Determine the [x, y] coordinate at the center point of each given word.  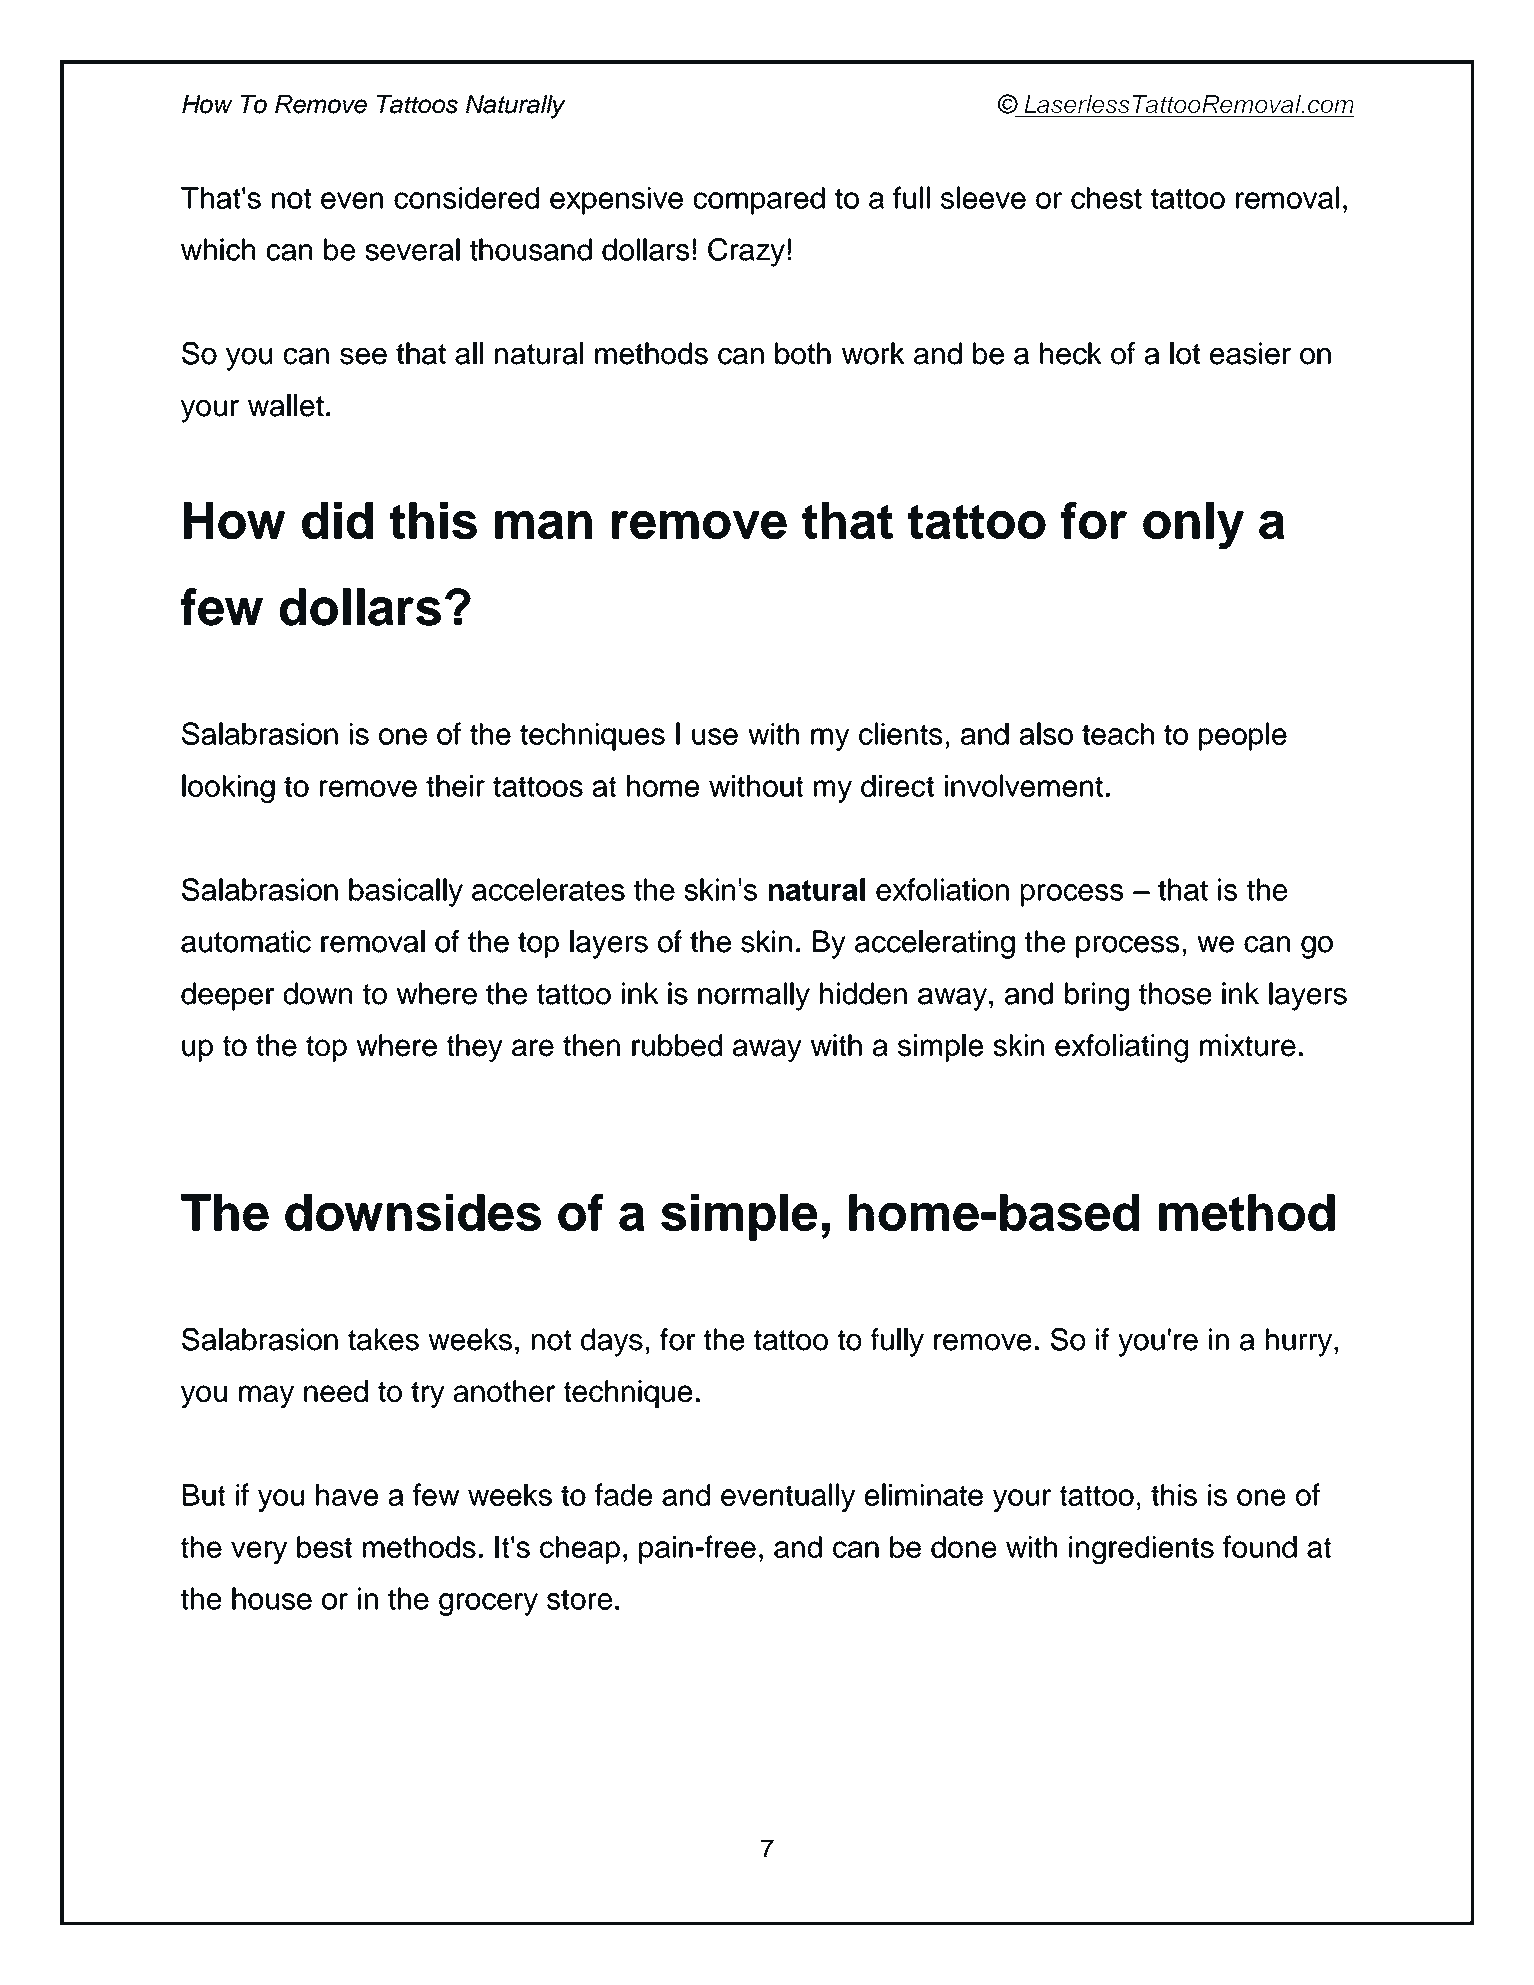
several [412, 249]
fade [623, 1494]
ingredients [1141, 1550]
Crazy [746, 252]
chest [1106, 198]
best [324, 1547]
